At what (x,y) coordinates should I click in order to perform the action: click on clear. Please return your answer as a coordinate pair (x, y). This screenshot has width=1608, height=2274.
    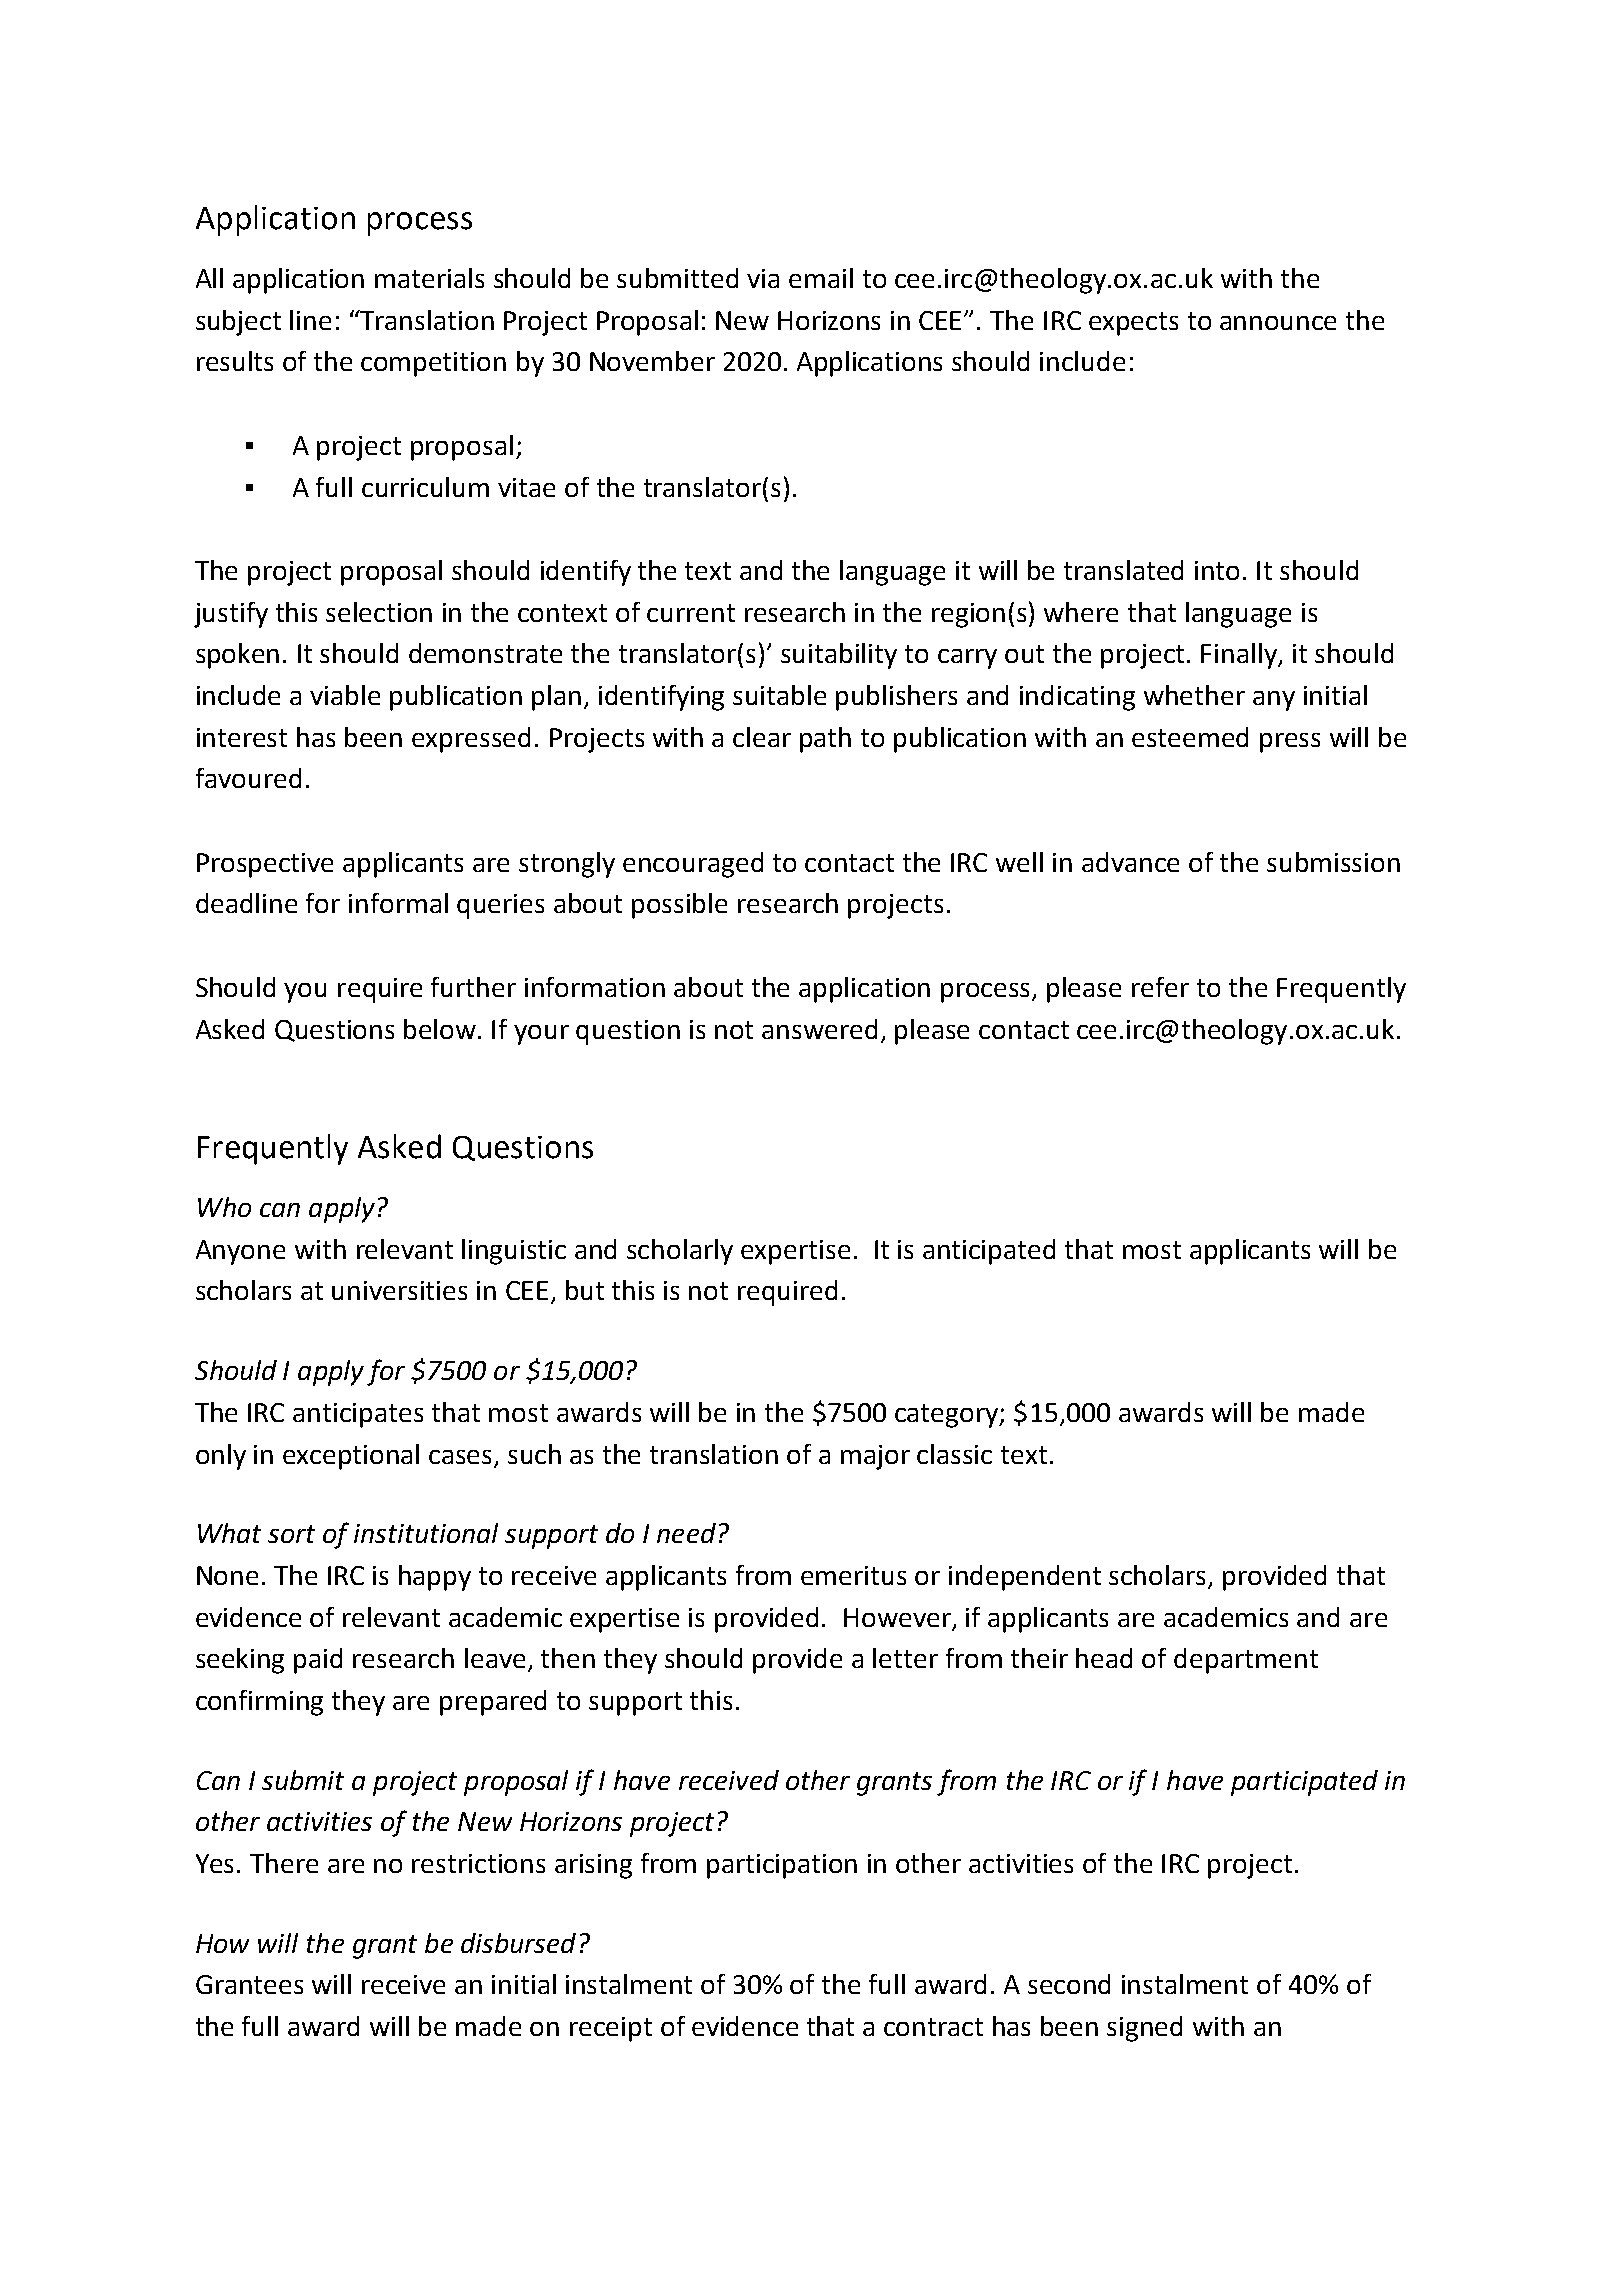
    Looking at the image, I should click on (762, 737).
